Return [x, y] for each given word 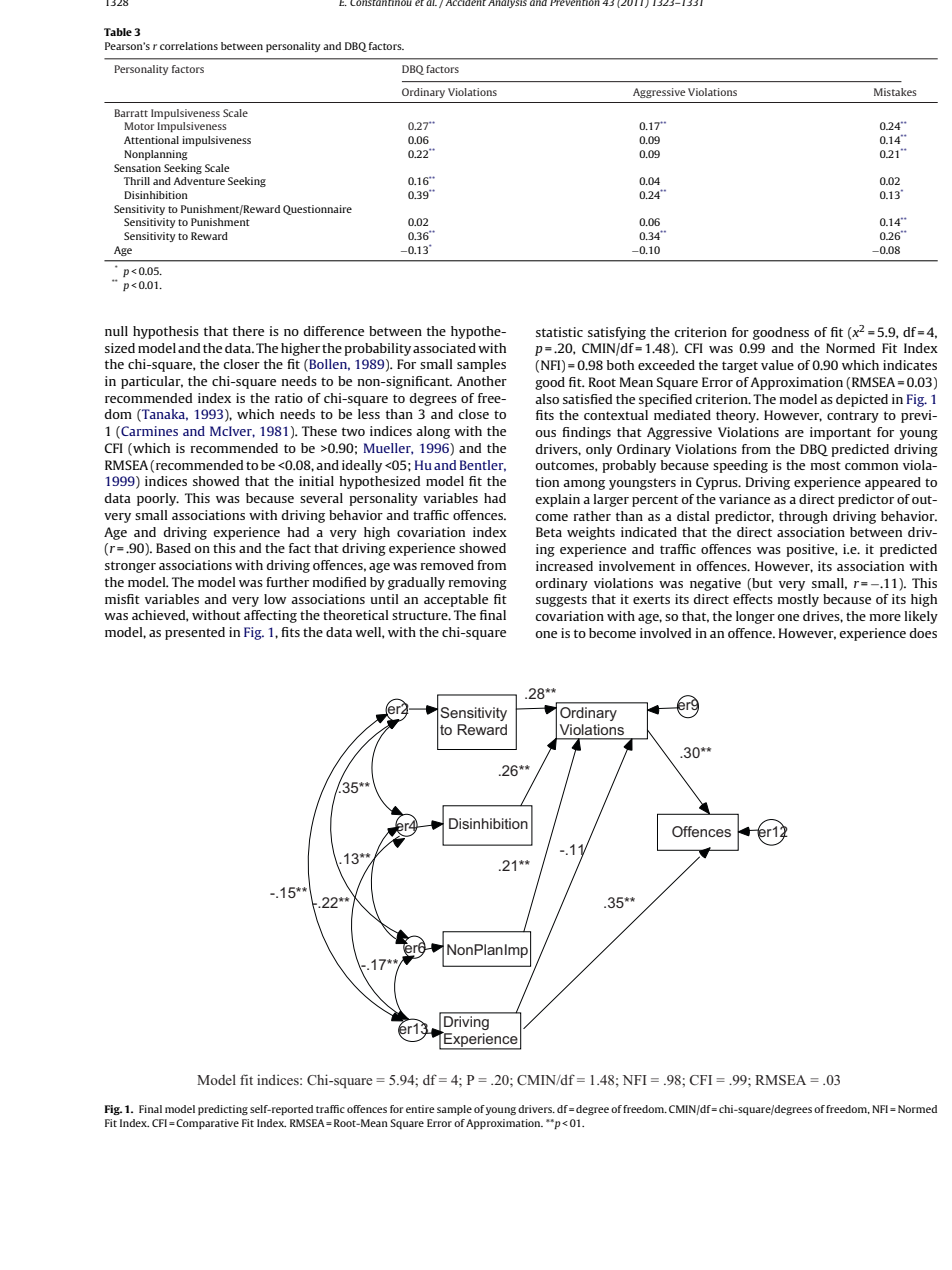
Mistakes [895, 92]
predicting [223, 1110]
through [803, 517]
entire [420, 1109]
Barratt [131, 113]
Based [173, 548]
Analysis [507, 4]
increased [564, 566]
